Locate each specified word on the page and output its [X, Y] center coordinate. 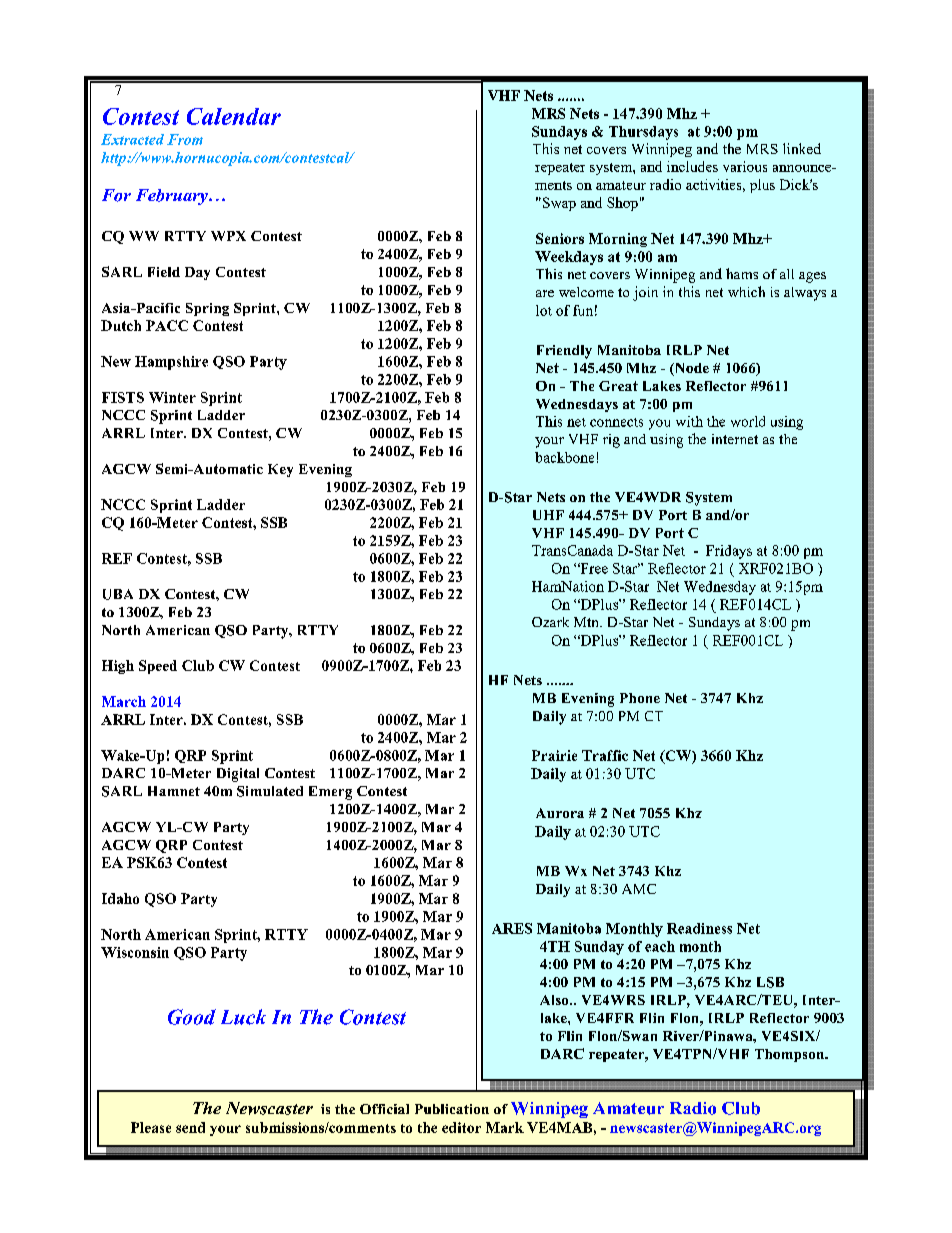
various [745, 166]
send [190, 1127]
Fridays [729, 552]
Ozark [550, 622]
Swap [558, 204]
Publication [452, 1109]
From [185, 139]
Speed [158, 667]
